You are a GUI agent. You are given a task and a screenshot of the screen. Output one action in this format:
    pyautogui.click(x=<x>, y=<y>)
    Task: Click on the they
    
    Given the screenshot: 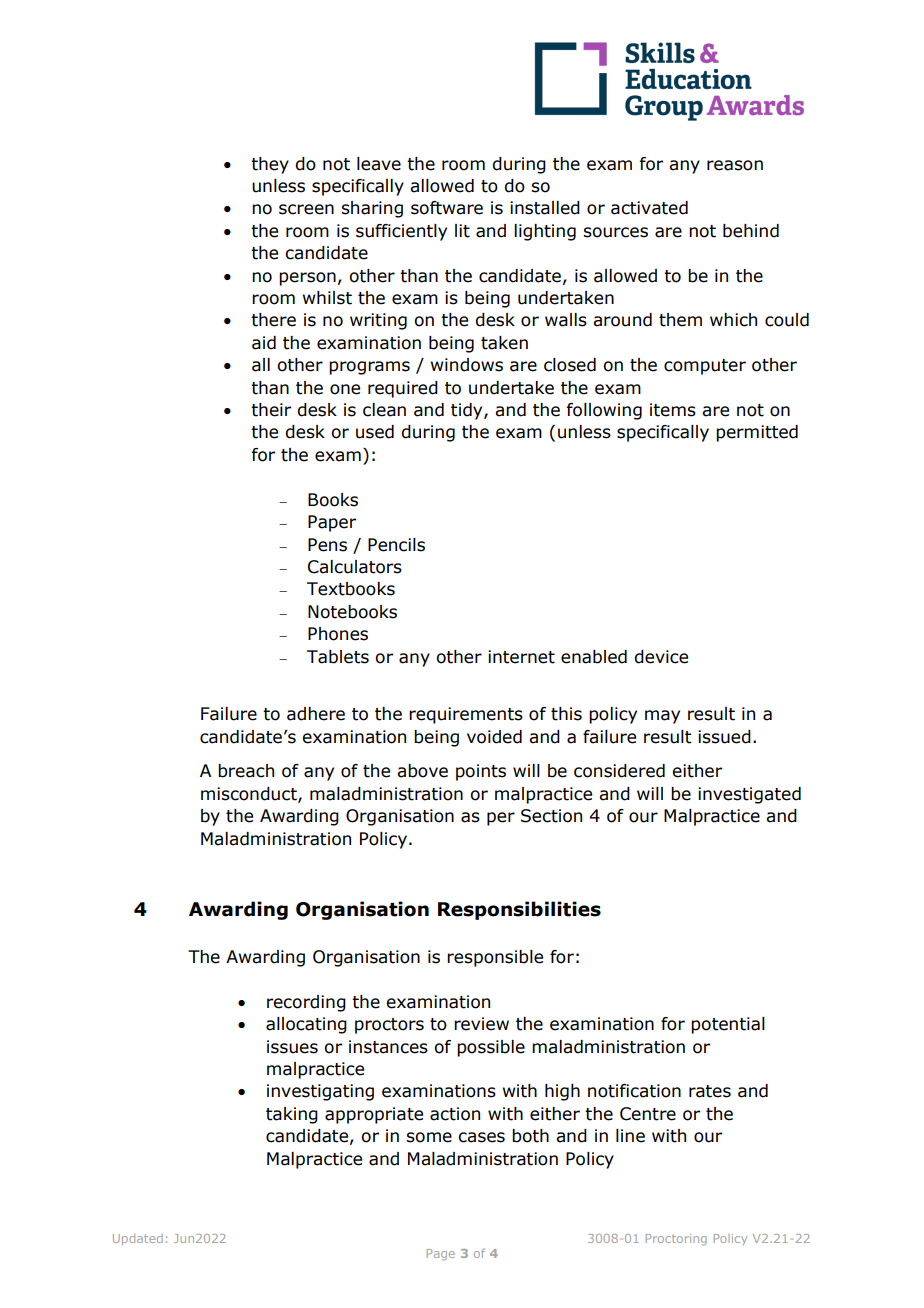 What is the action you would take?
    pyautogui.click(x=270, y=165)
